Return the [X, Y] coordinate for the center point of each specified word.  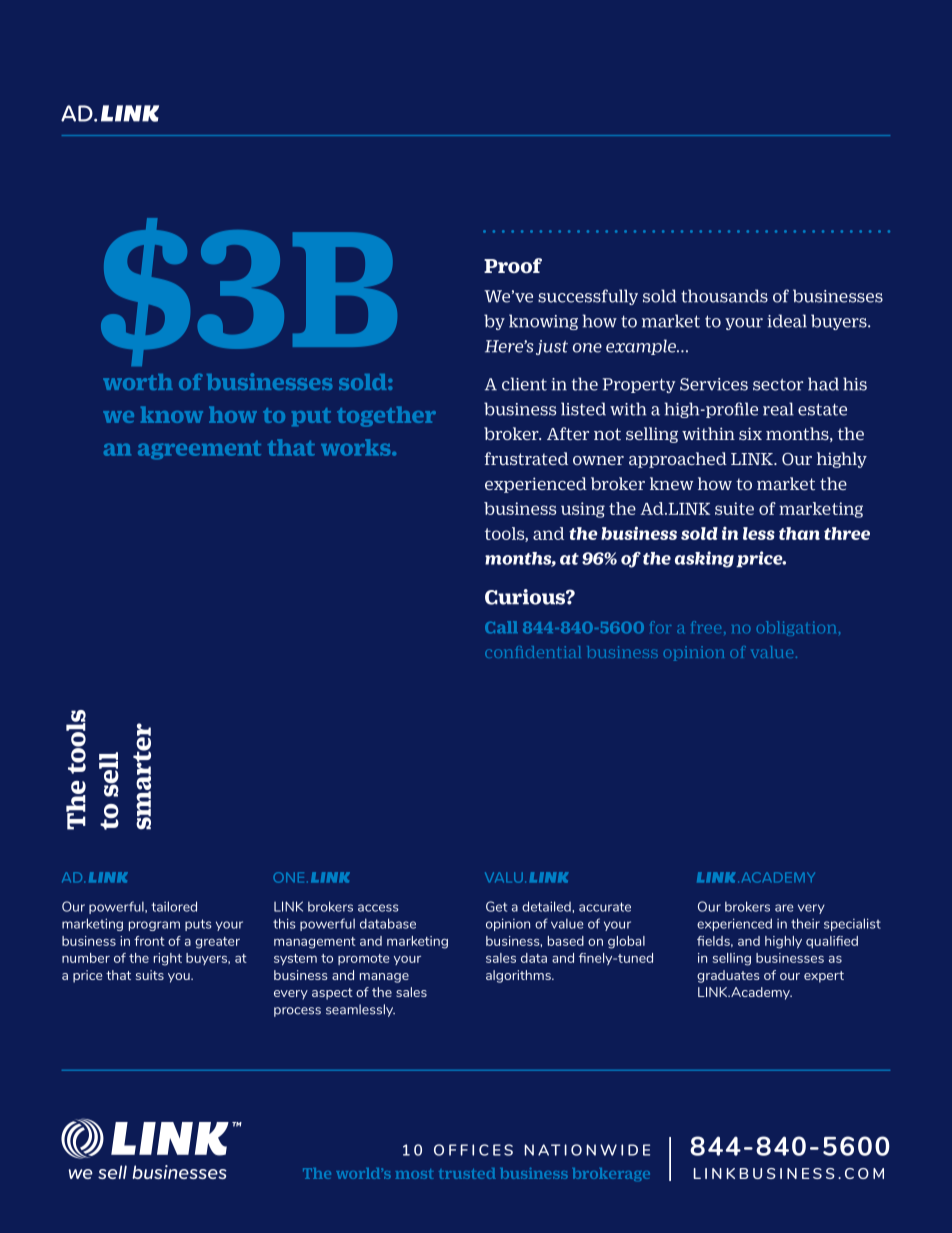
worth [138, 382]
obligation [796, 628]
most [415, 1174]
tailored [174, 906]
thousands [724, 296]
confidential [533, 652]
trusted [467, 1173]
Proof [513, 265]
